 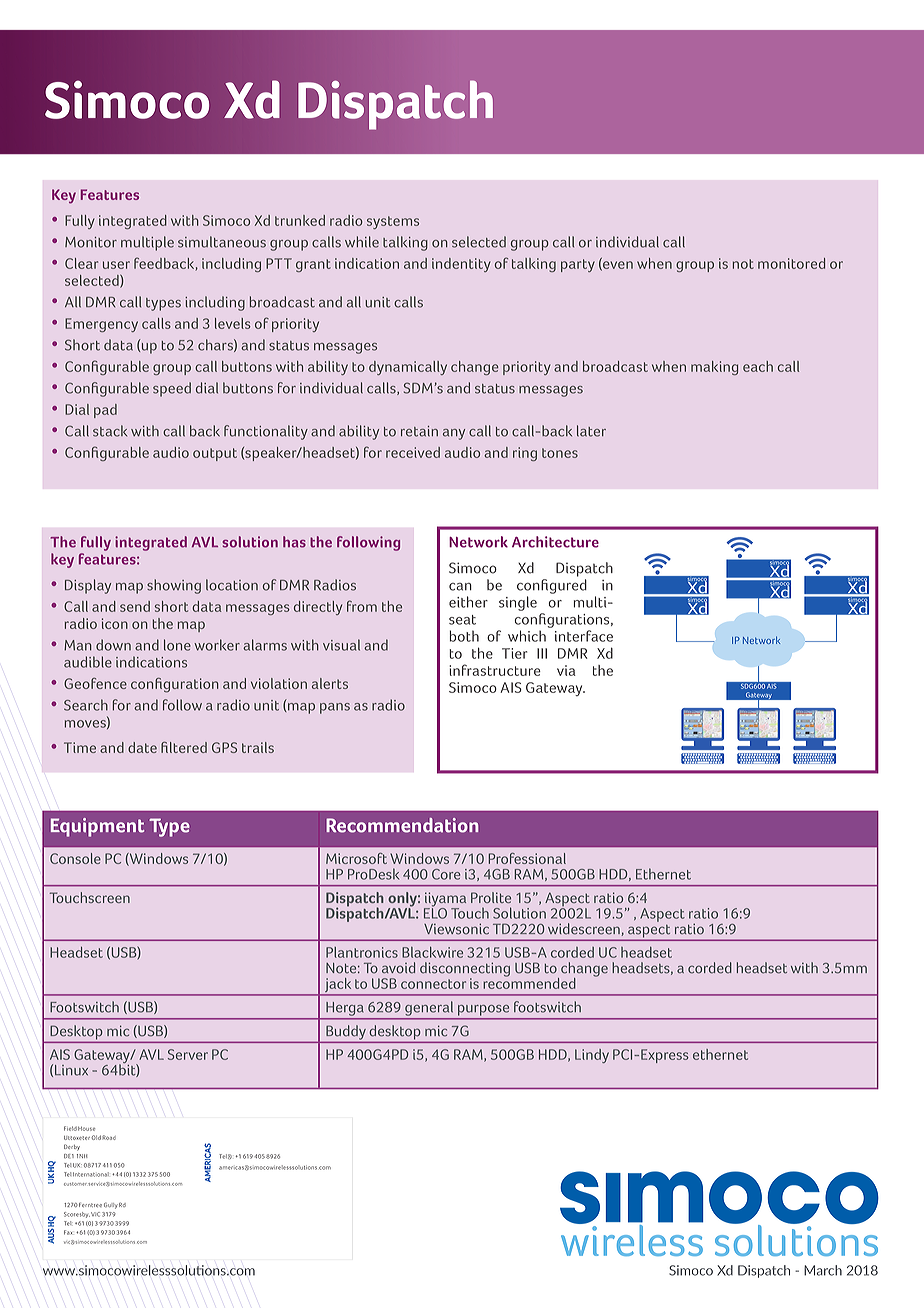 What do you see at coordinates (435, 912) in the image?
I see `ELO` at bounding box center [435, 912].
